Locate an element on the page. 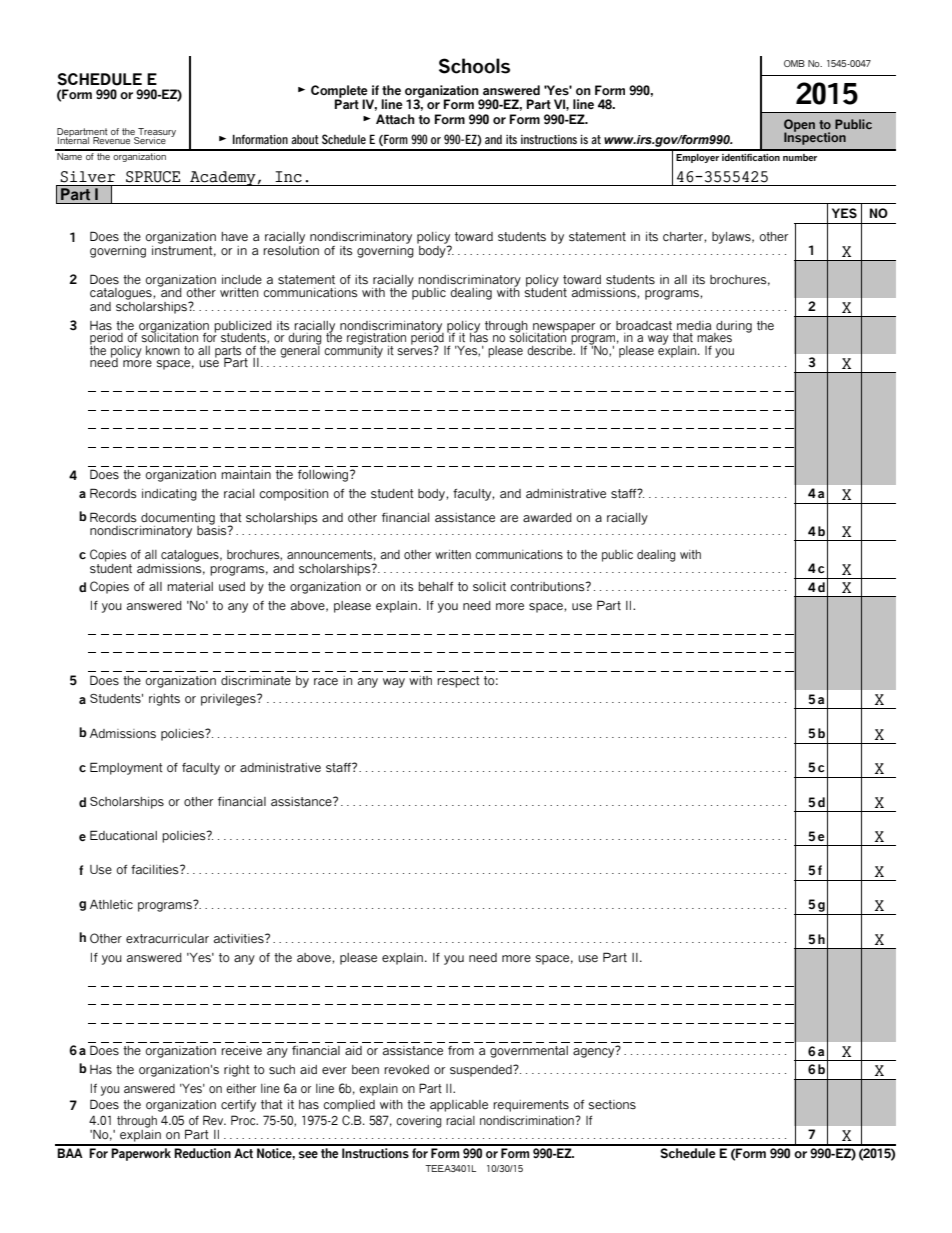 The height and width of the page is (1233, 952). behalf is located at coordinates (436, 586).
